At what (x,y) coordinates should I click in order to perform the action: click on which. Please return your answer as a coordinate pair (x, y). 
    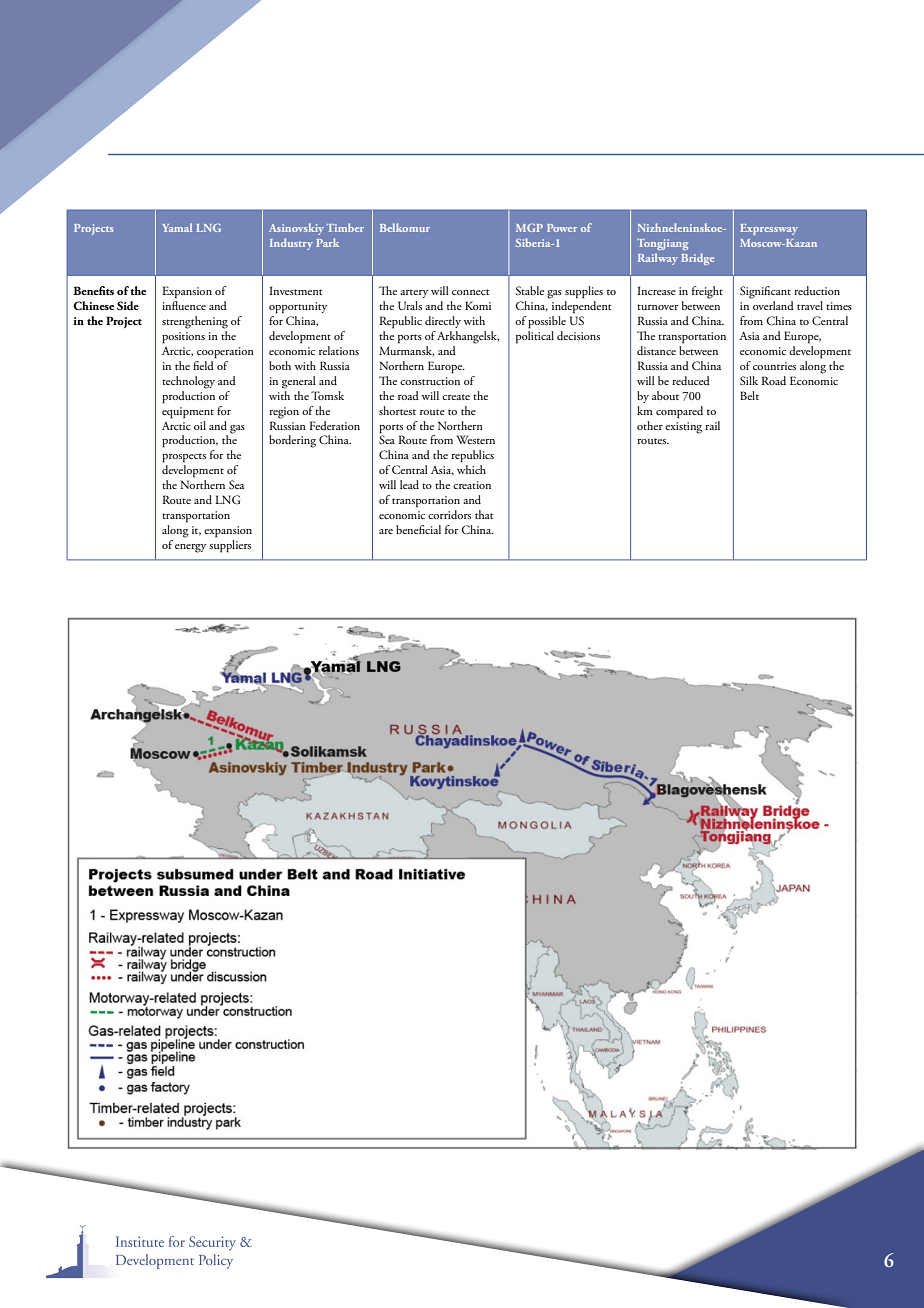
    Looking at the image, I should click on (471, 469).
